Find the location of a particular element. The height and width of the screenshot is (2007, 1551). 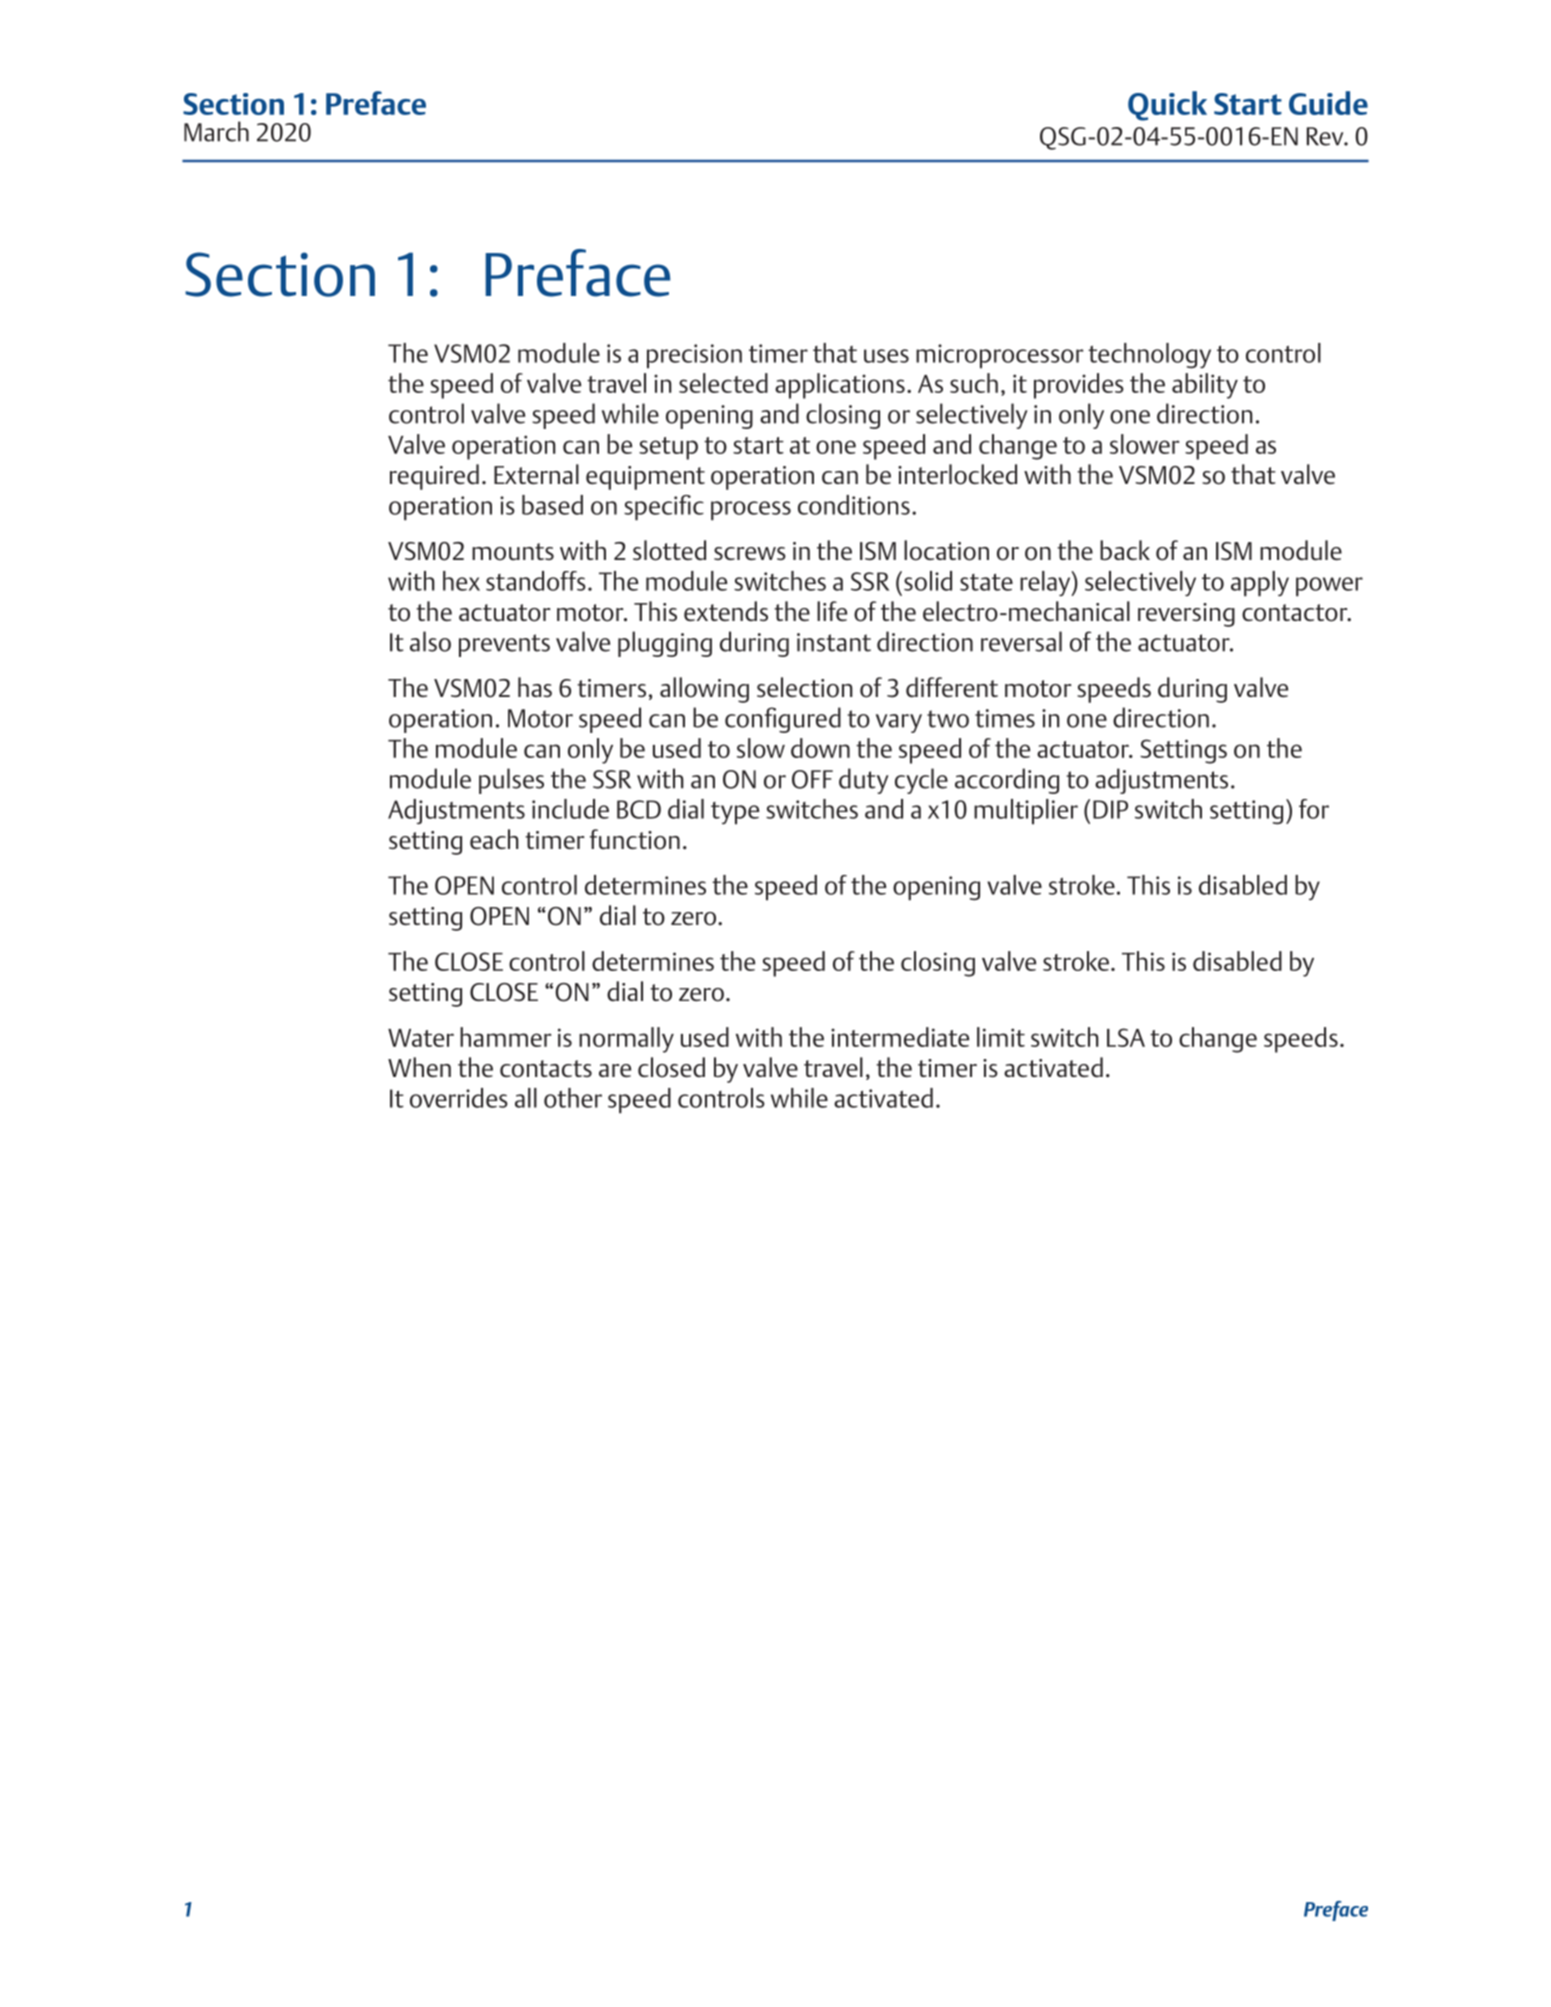

intermediate is located at coordinates (900, 1037).
